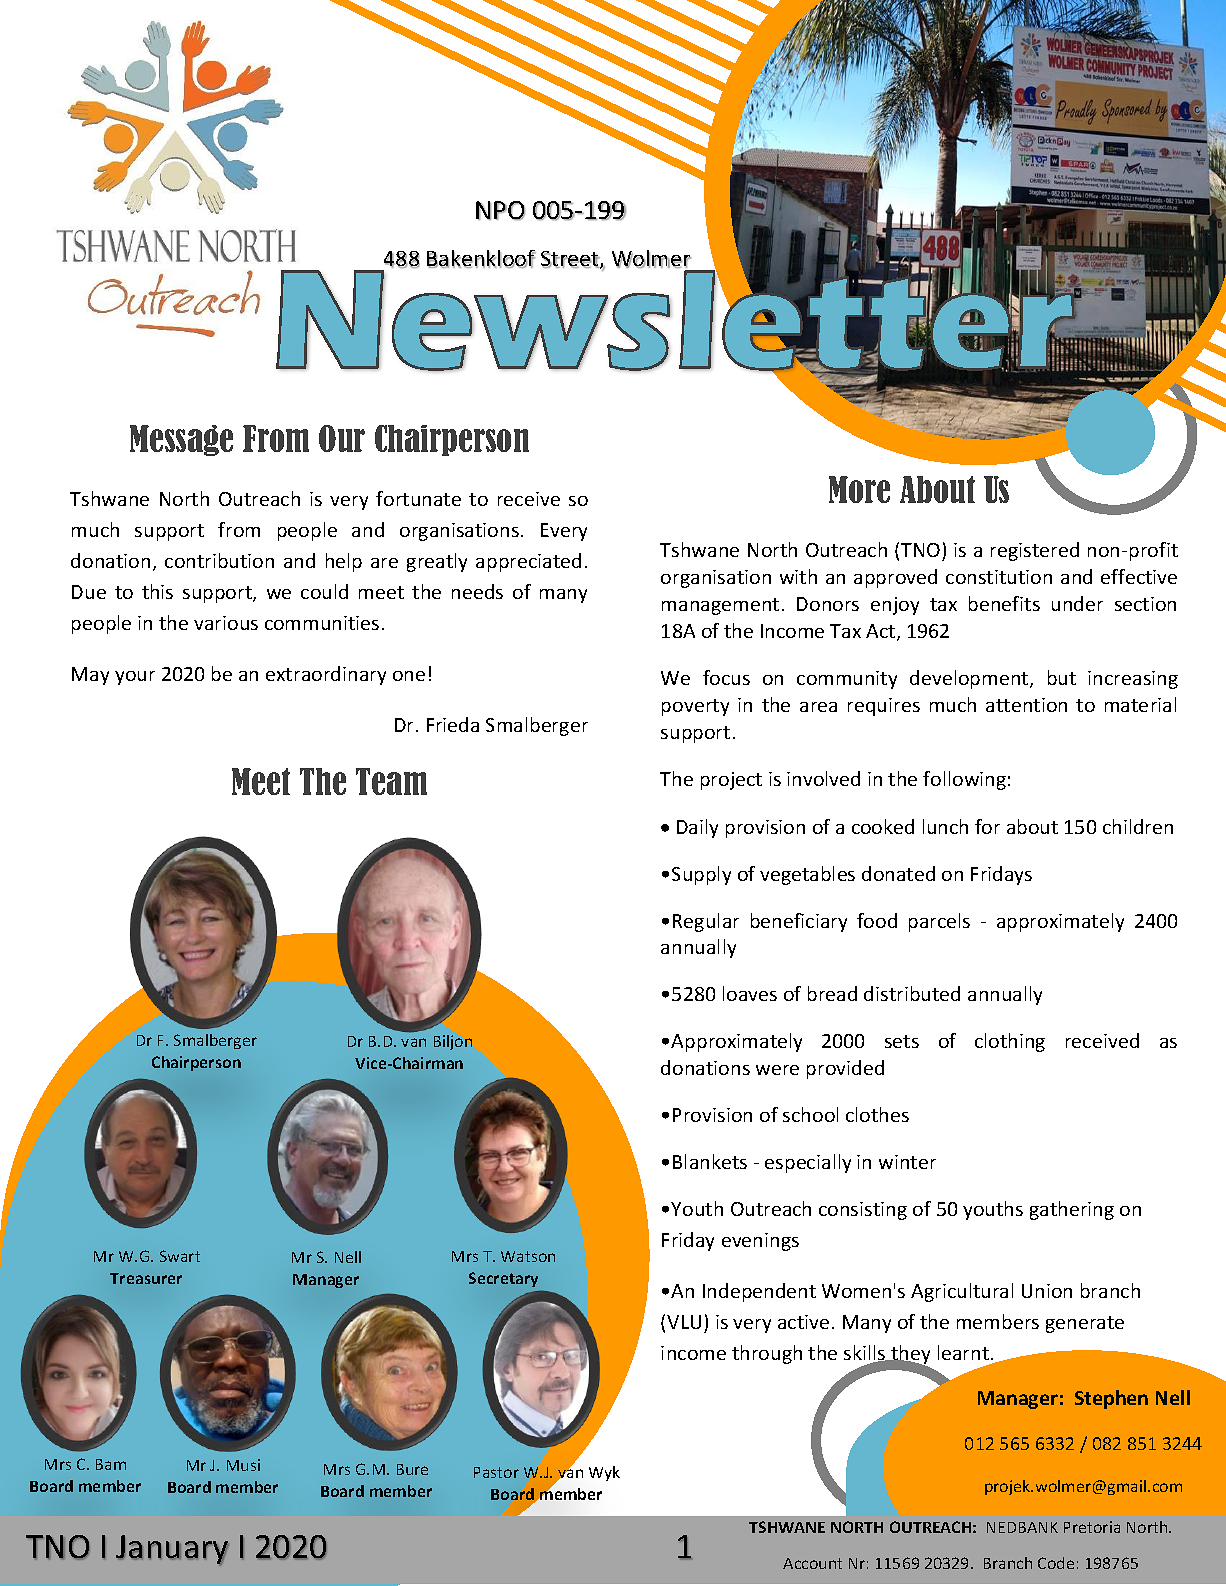 The image size is (1226, 1586). What do you see at coordinates (571, 260) in the page?
I see `Street` at bounding box center [571, 260].
